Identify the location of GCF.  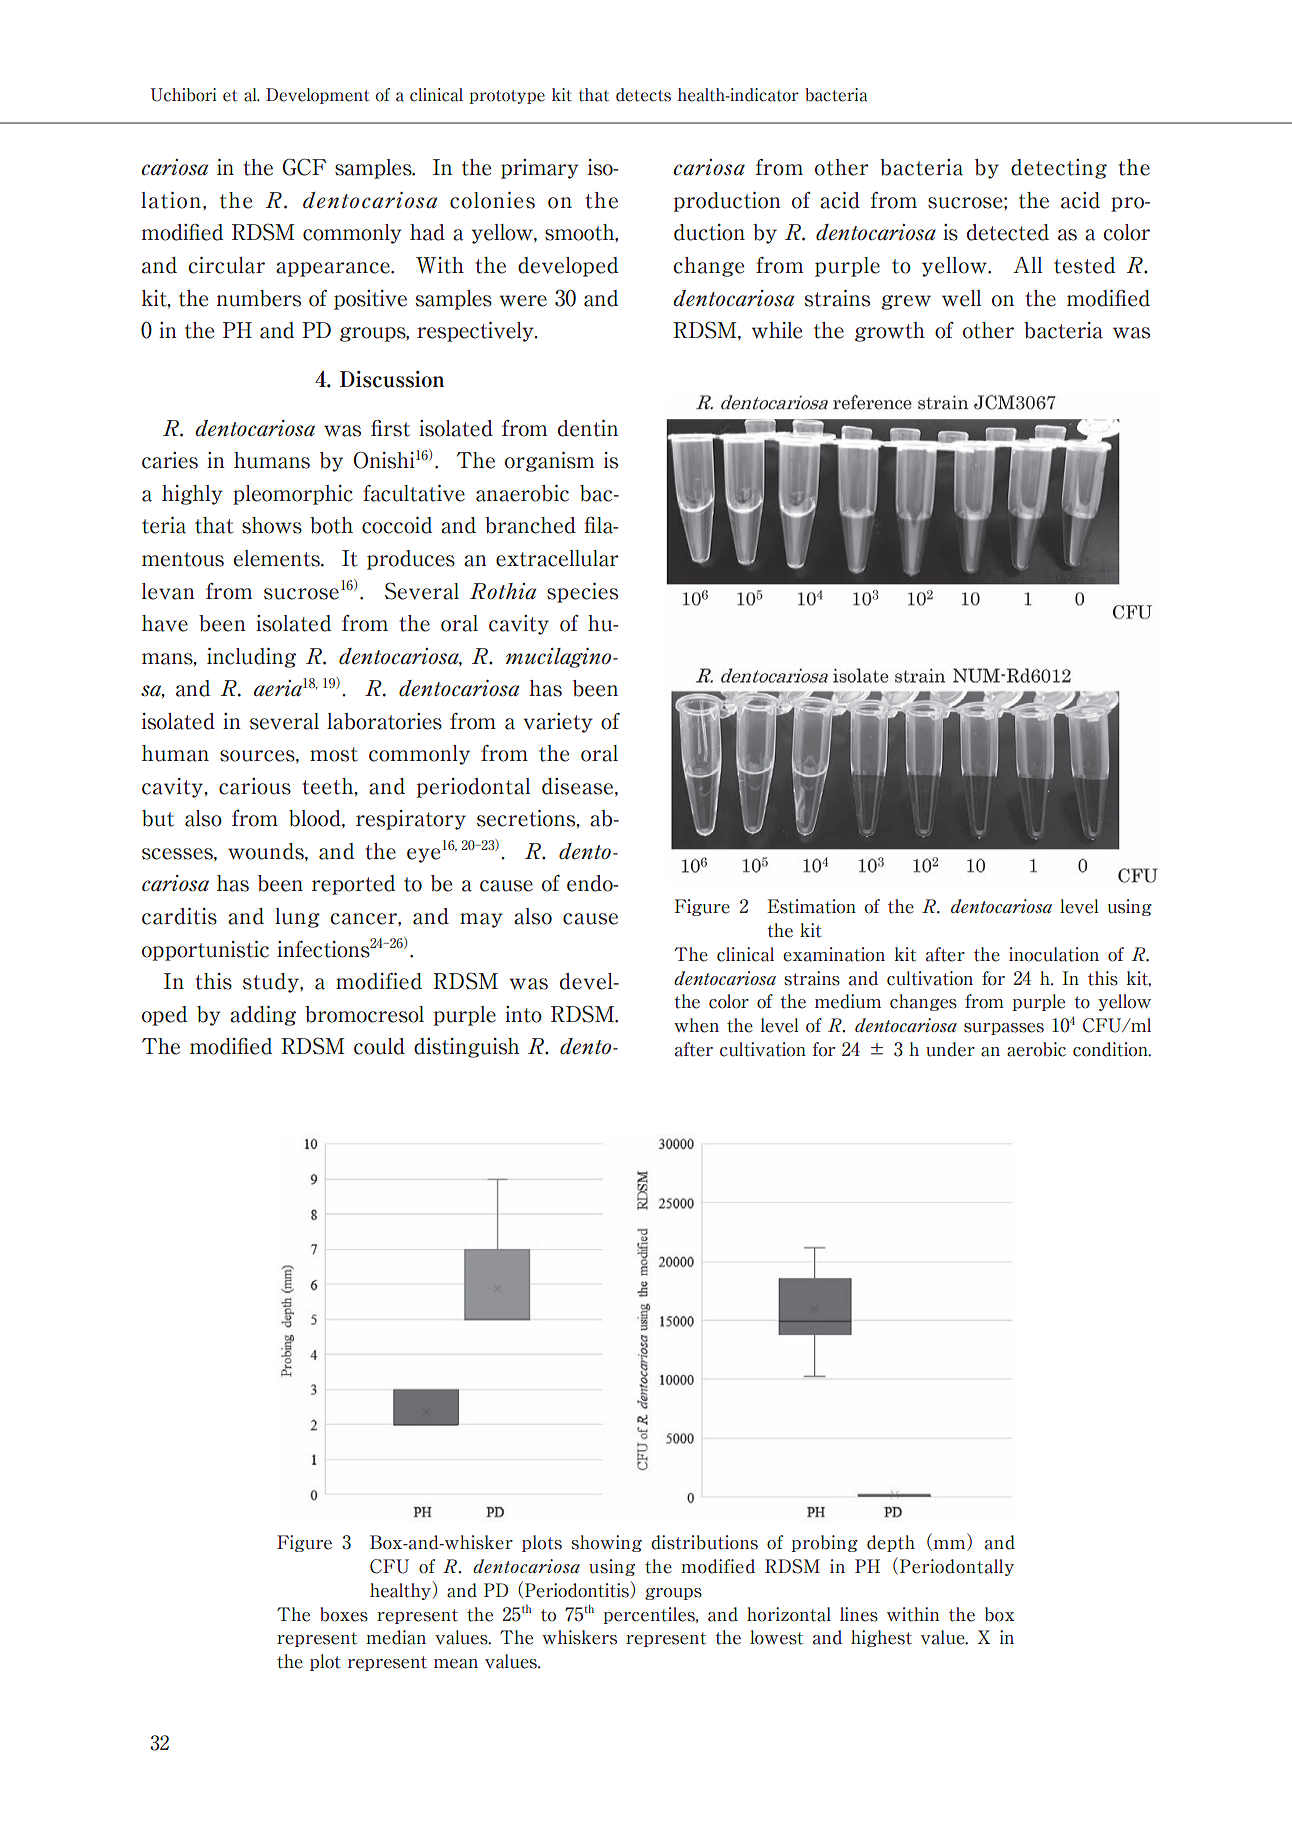
(304, 167).
